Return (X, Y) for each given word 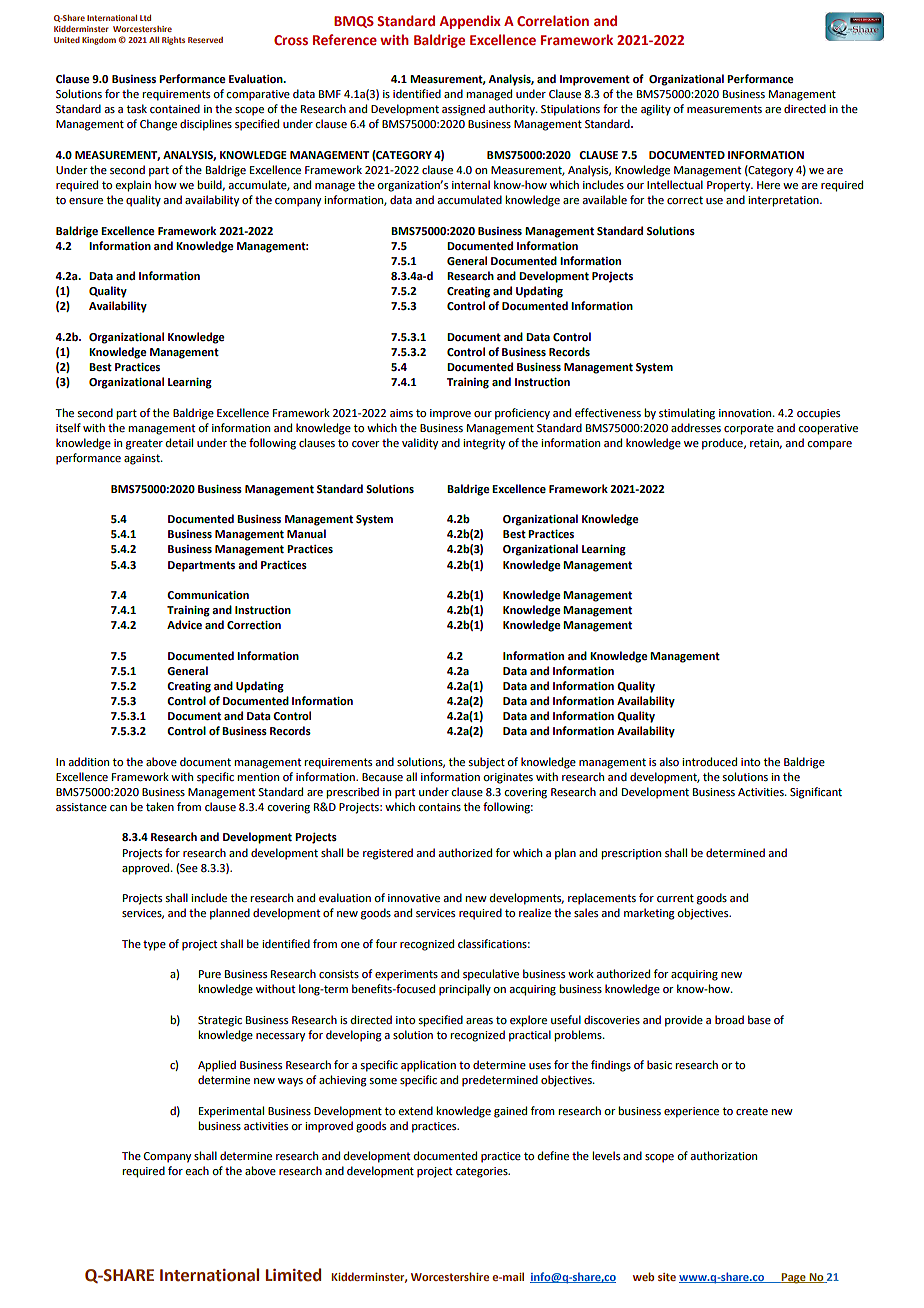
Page (794, 1278)
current (675, 898)
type (154, 945)
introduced (709, 761)
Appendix (470, 22)
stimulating (687, 414)
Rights (173, 41)
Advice (184, 625)
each (197, 1170)
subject (486, 763)
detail (179, 442)
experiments (406, 975)
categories (483, 1172)
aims (401, 413)
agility (656, 110)
